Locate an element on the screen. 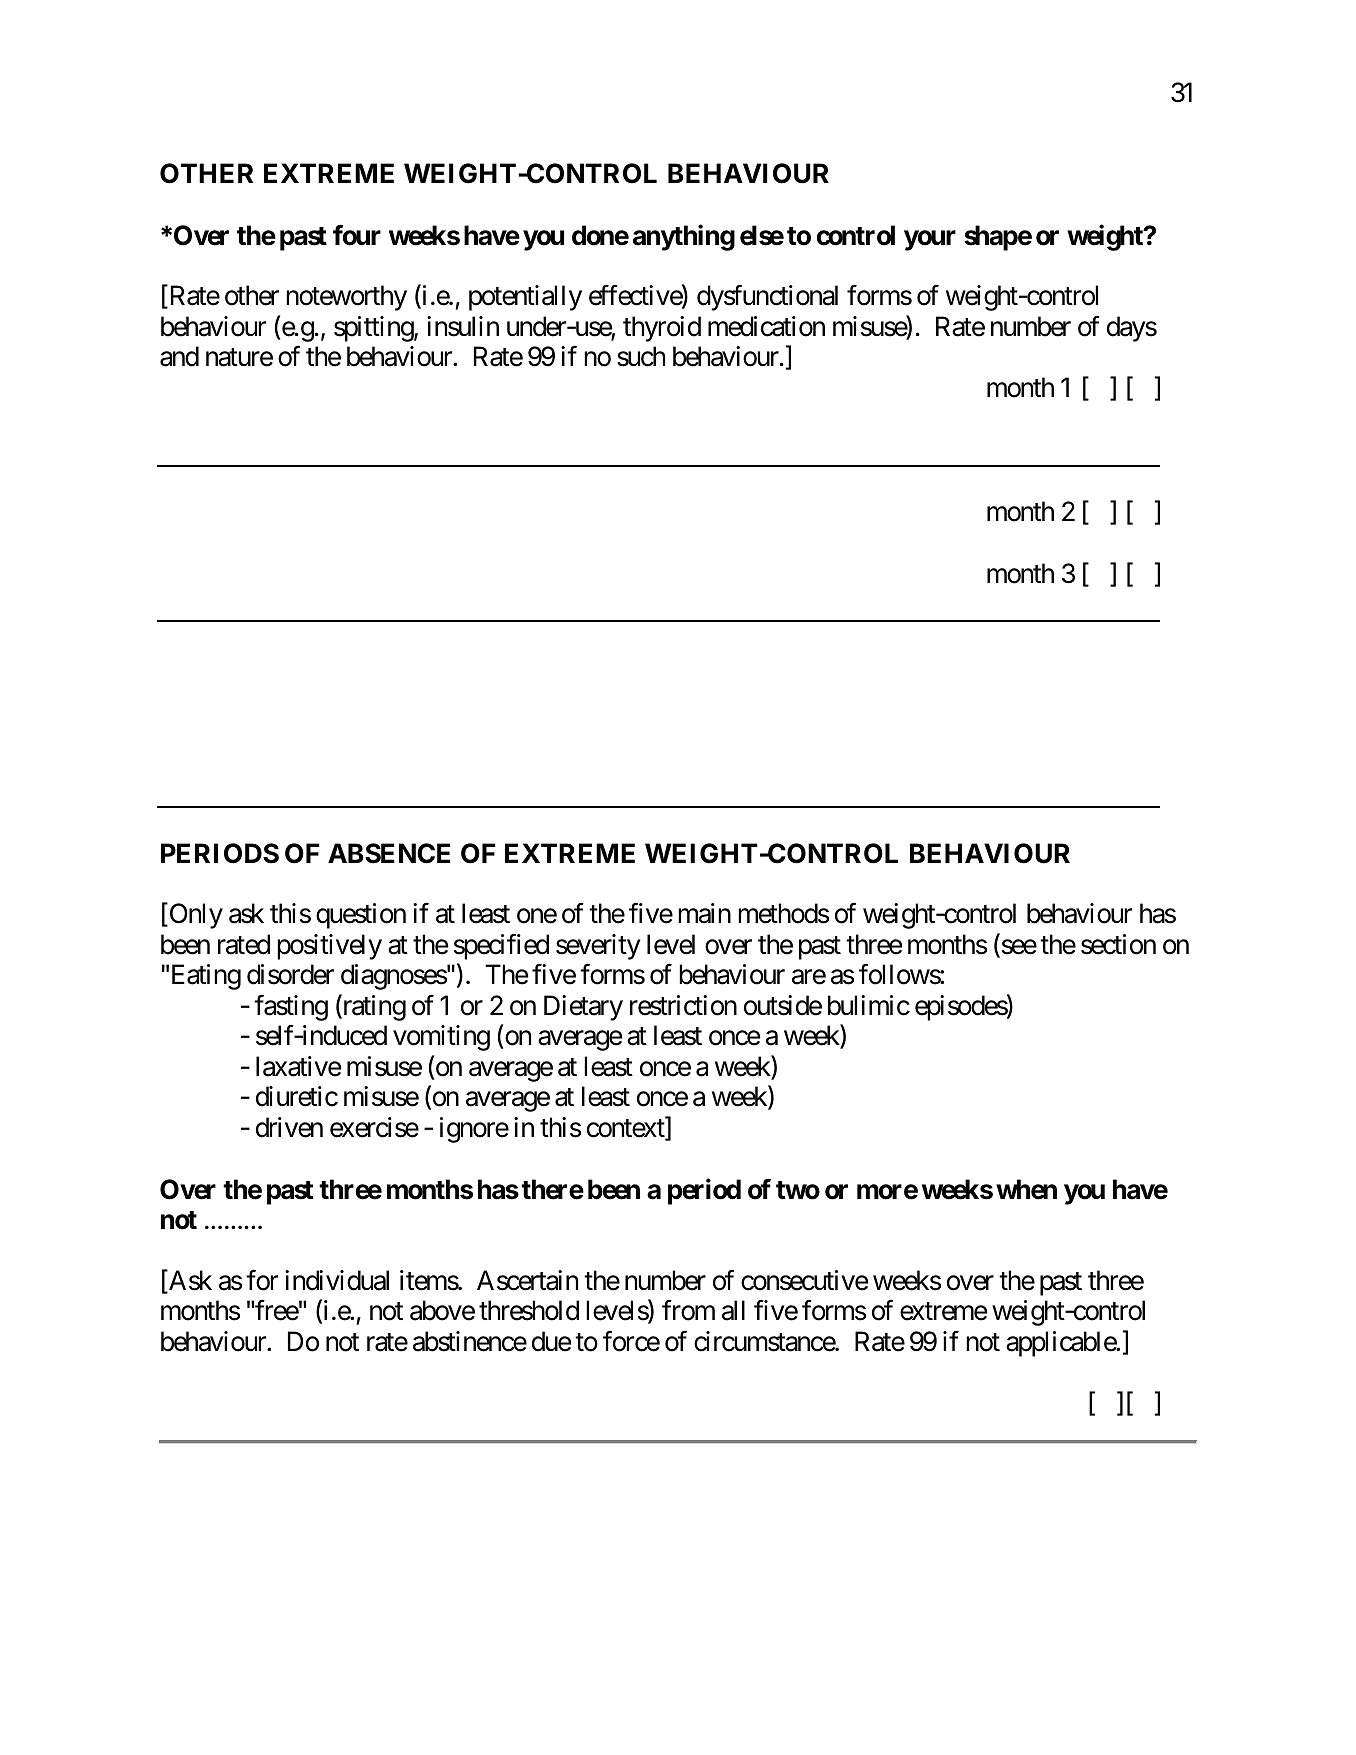 The image size is (1356, 1755). noteworthy is located at coordinates (346, 298).
